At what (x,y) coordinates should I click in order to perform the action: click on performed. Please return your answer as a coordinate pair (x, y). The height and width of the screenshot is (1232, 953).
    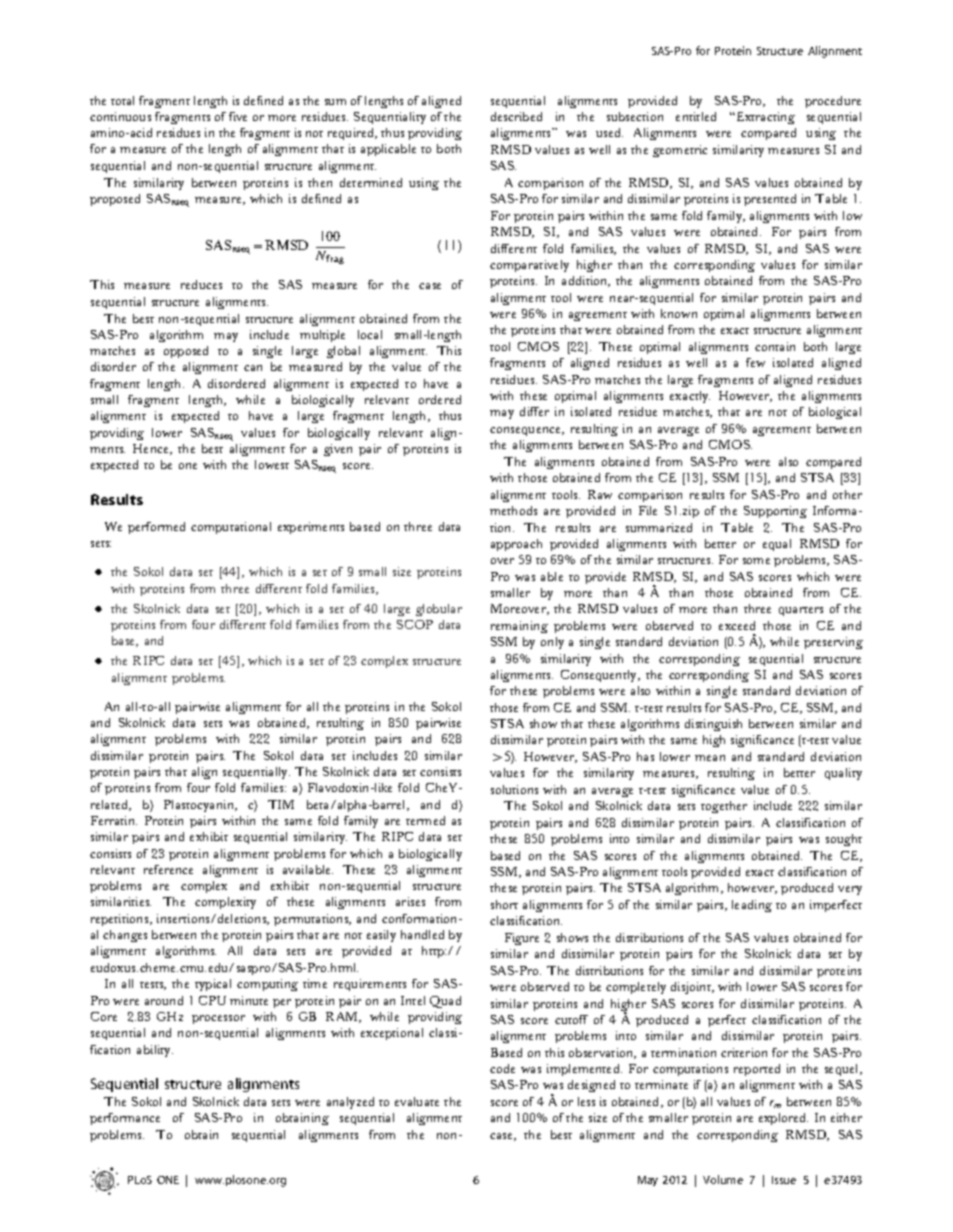
    Looking at the image, I should click on (156, 528).
